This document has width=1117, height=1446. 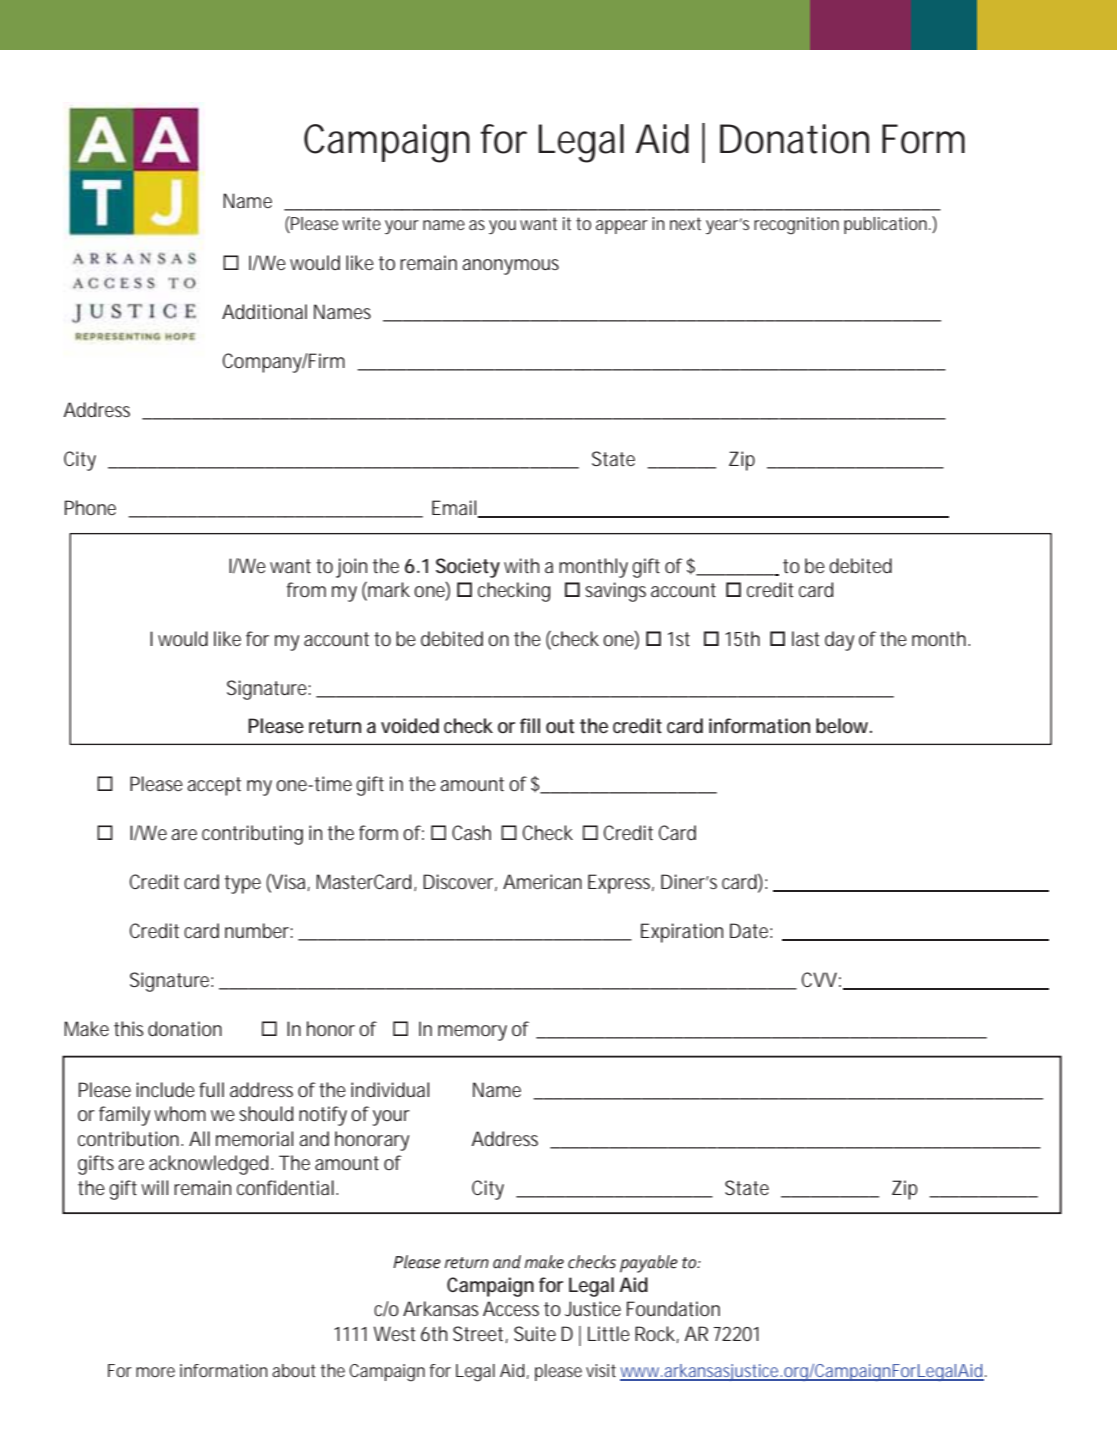 What do you see at coordinates (844, 725) in the document?
I see `below` at bounding box center [844, 725].
